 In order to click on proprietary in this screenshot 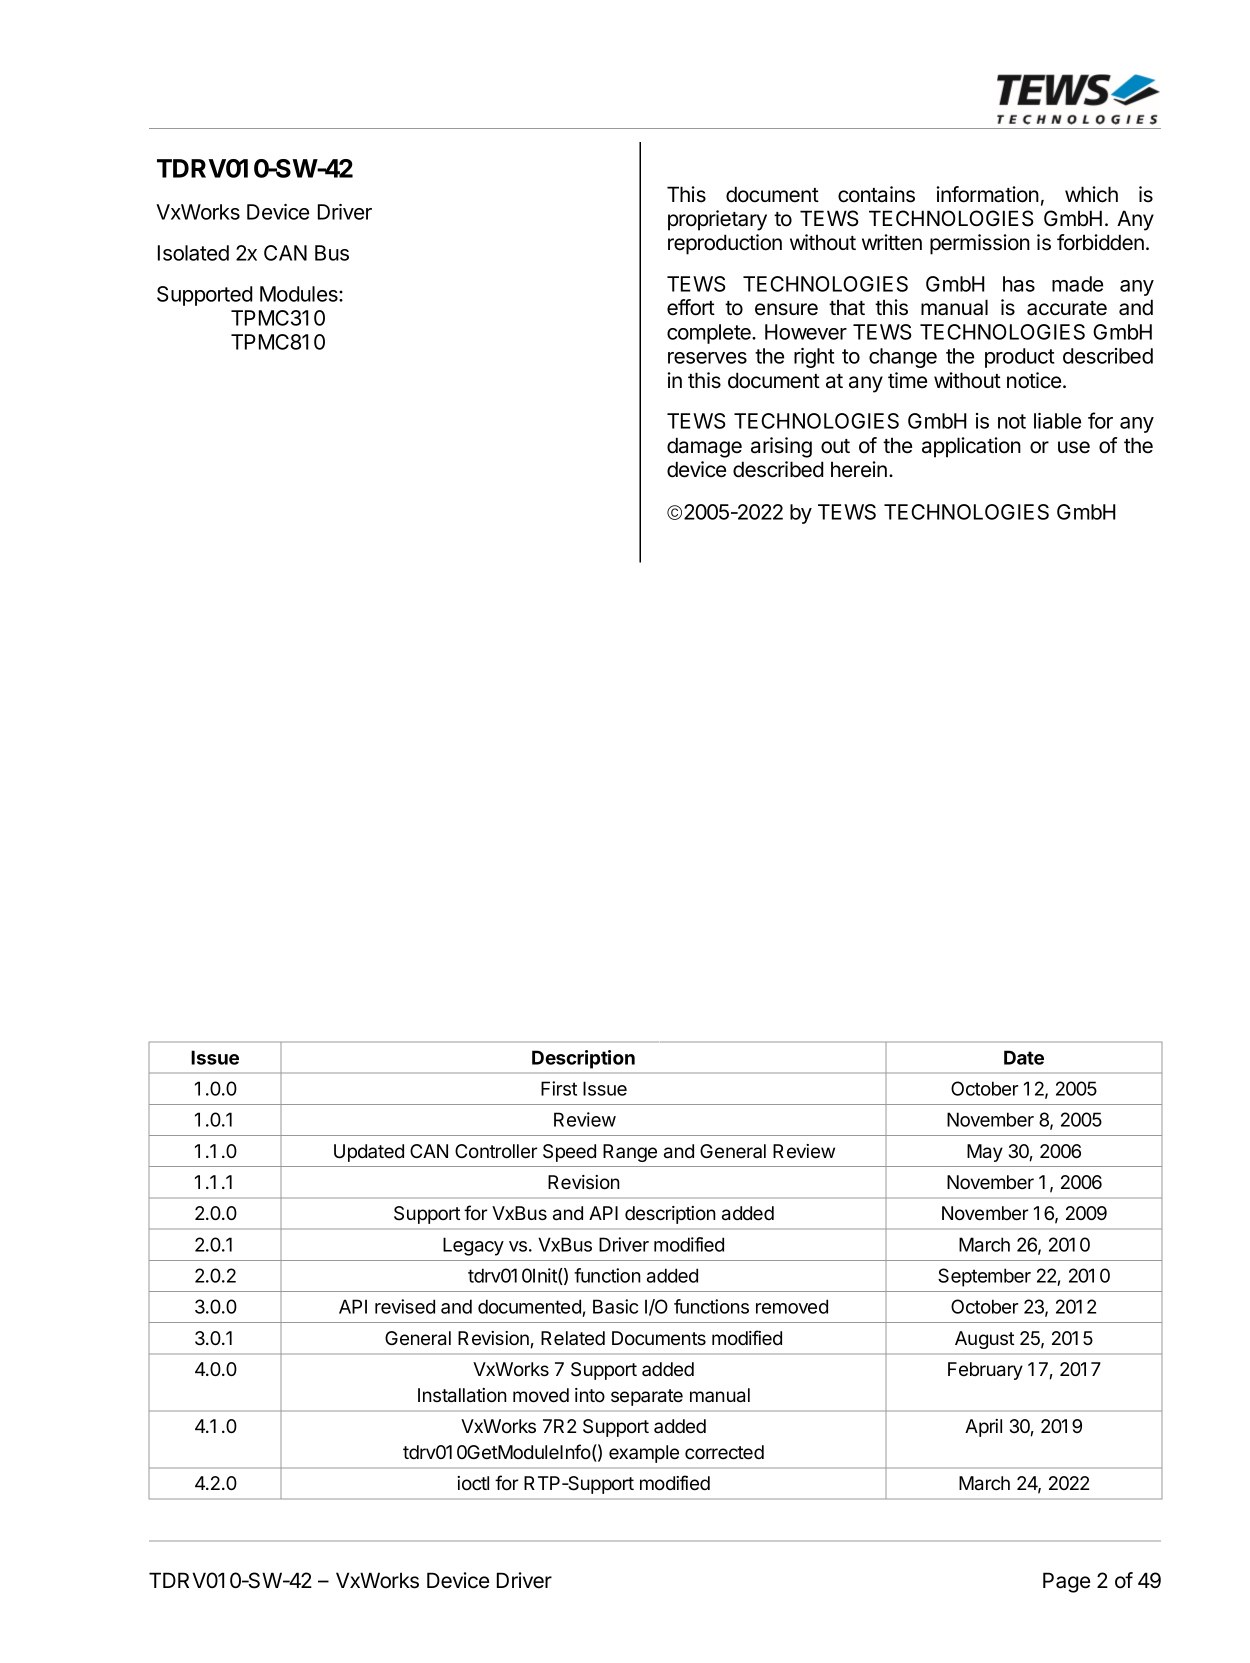, I will do `click(717, 220)`.
